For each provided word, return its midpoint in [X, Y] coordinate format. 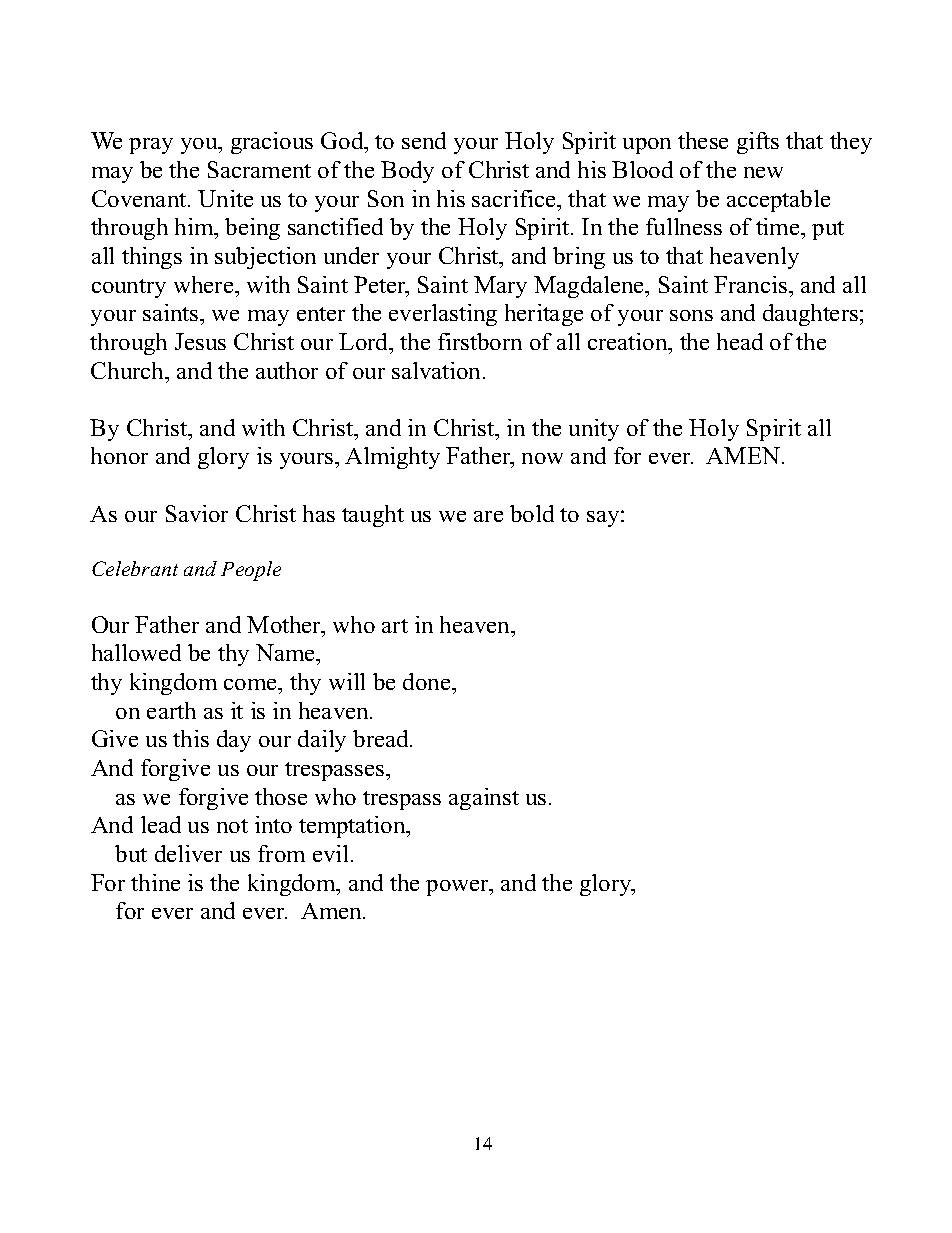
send [424, 140]
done [428, 681]
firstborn [480, 341]
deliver [188, 853]
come [251, 684]
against [484, 799]
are [488, 516]
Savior [197, 513]
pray [151, 146]
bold [532, 513]
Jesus [200, 341]
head [740, 341]
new [763, 172]
